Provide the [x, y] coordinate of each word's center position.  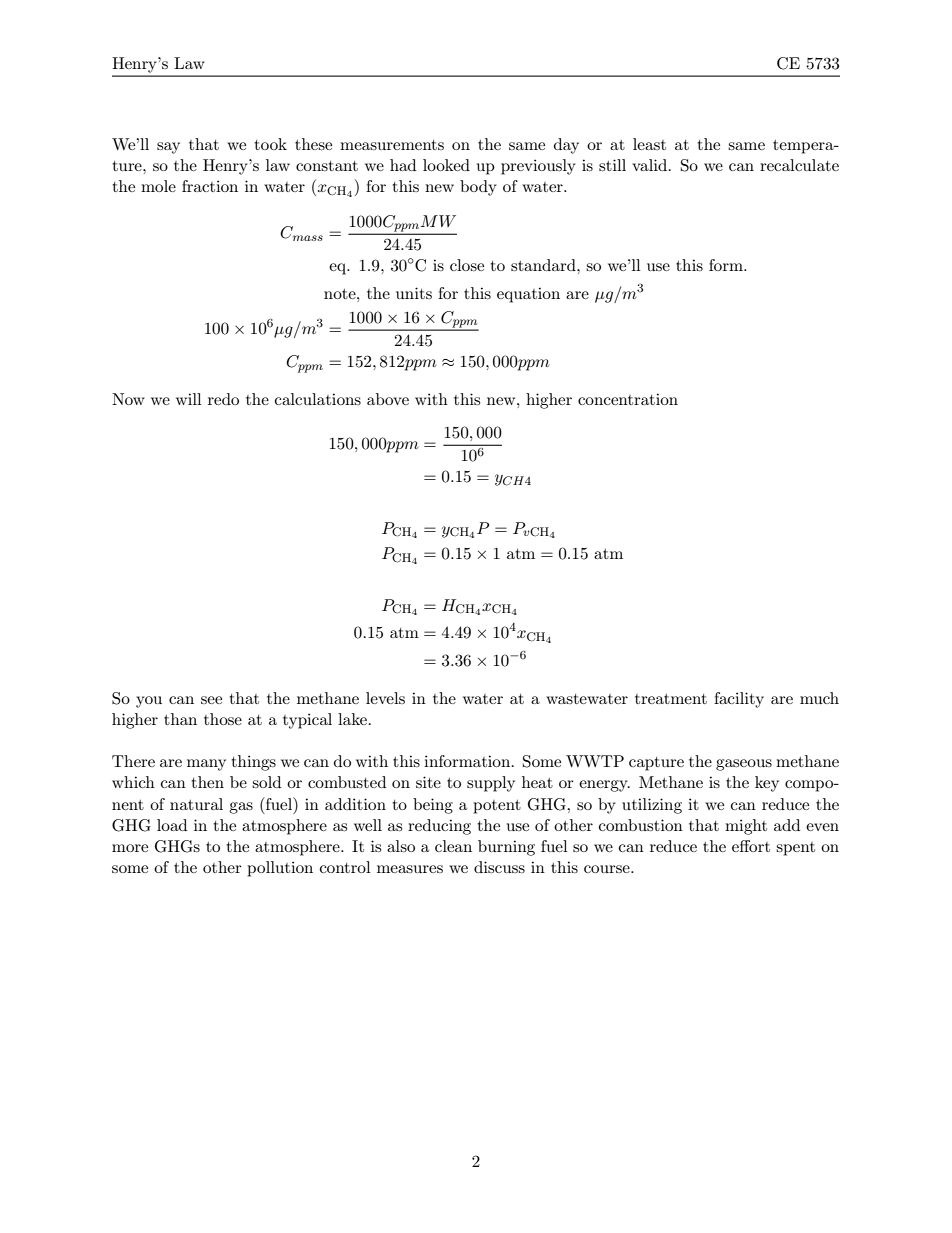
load [172, 825]
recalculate [799, 165]
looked [446, 165]
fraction [210, 186]
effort [751, 846]
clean [453, 846]
